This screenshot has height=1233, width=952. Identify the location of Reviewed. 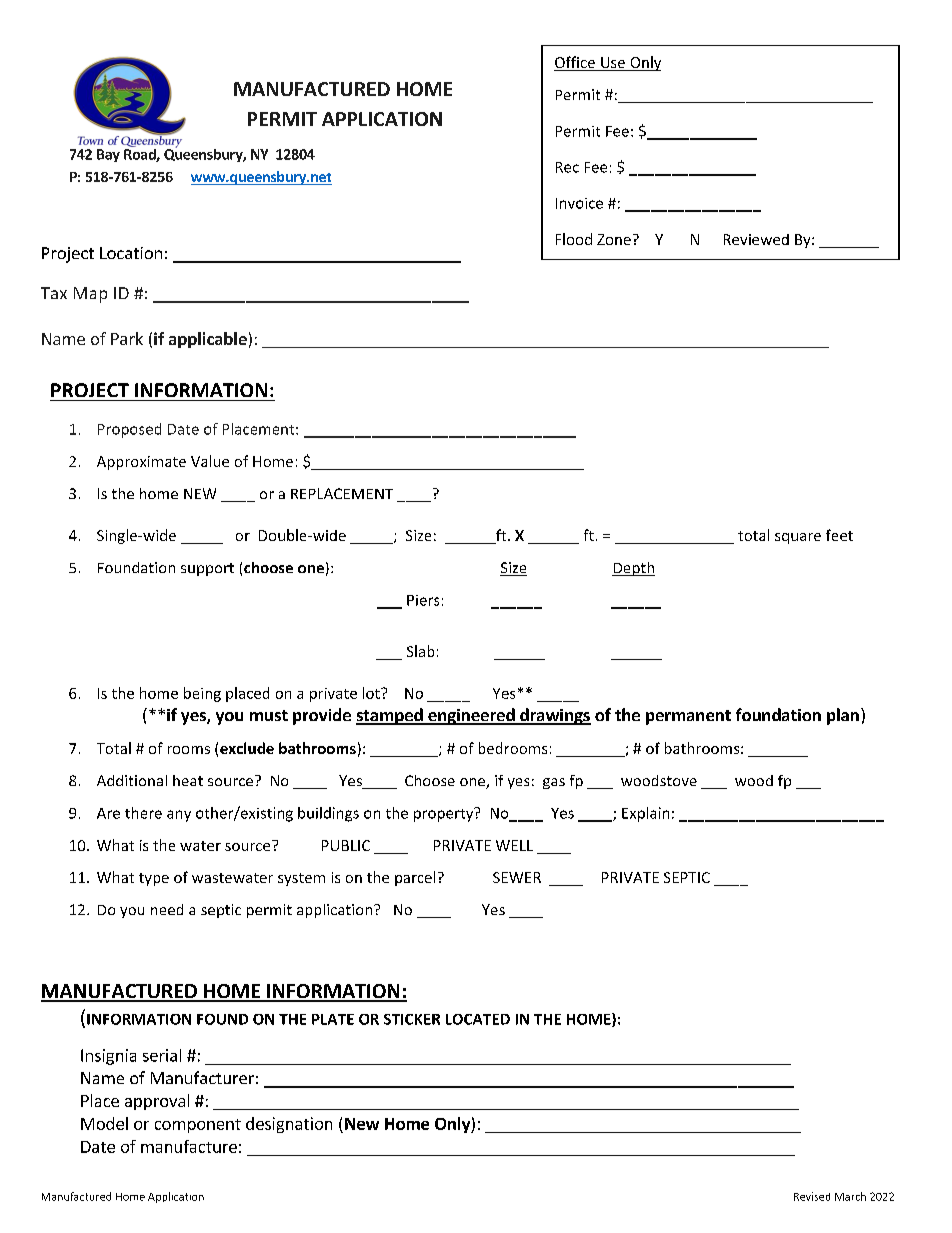
(756, 239).
